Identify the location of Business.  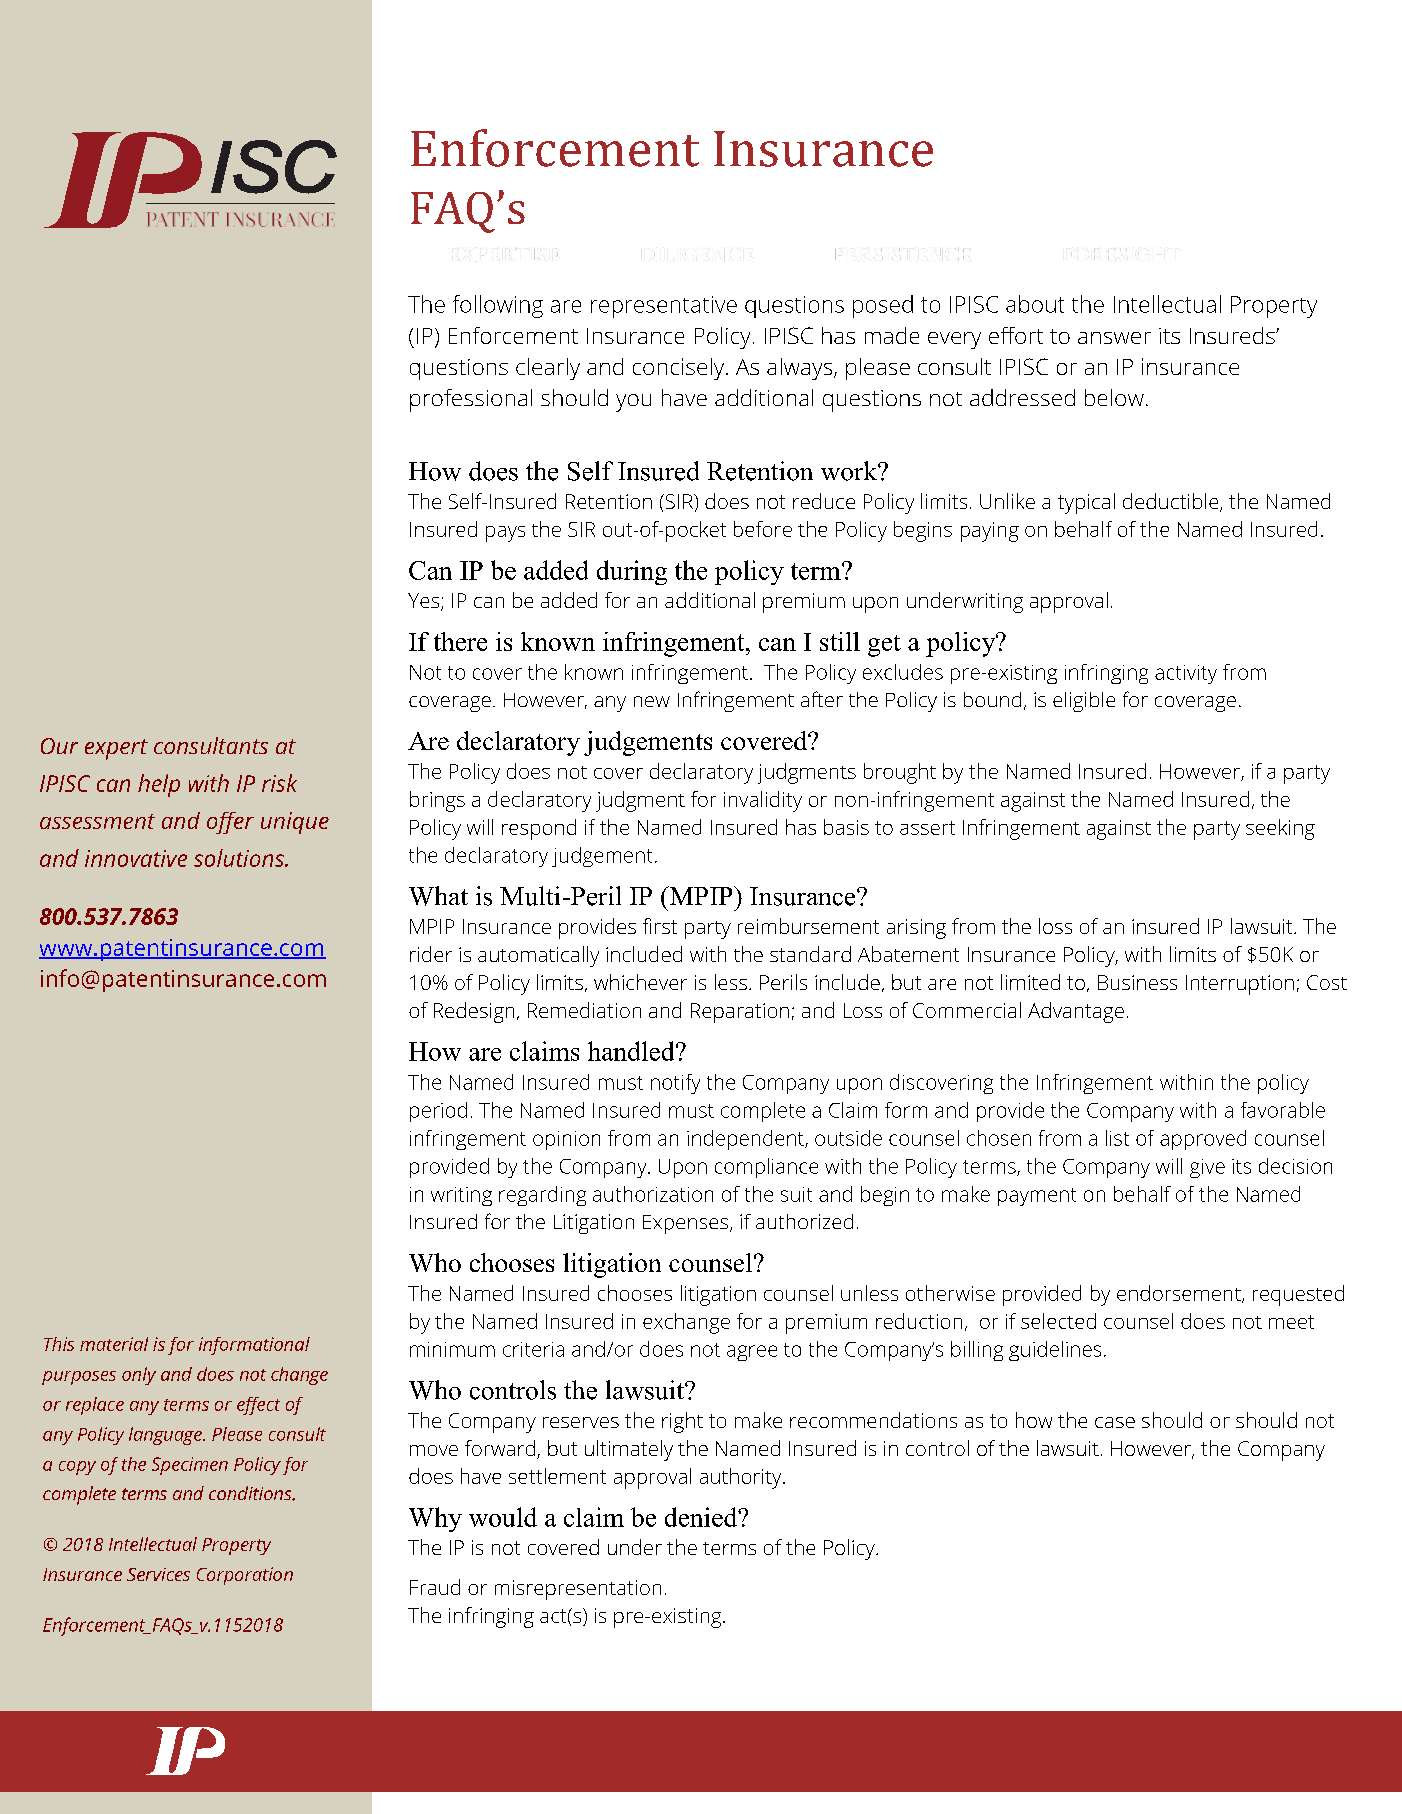
(1137, 982).
